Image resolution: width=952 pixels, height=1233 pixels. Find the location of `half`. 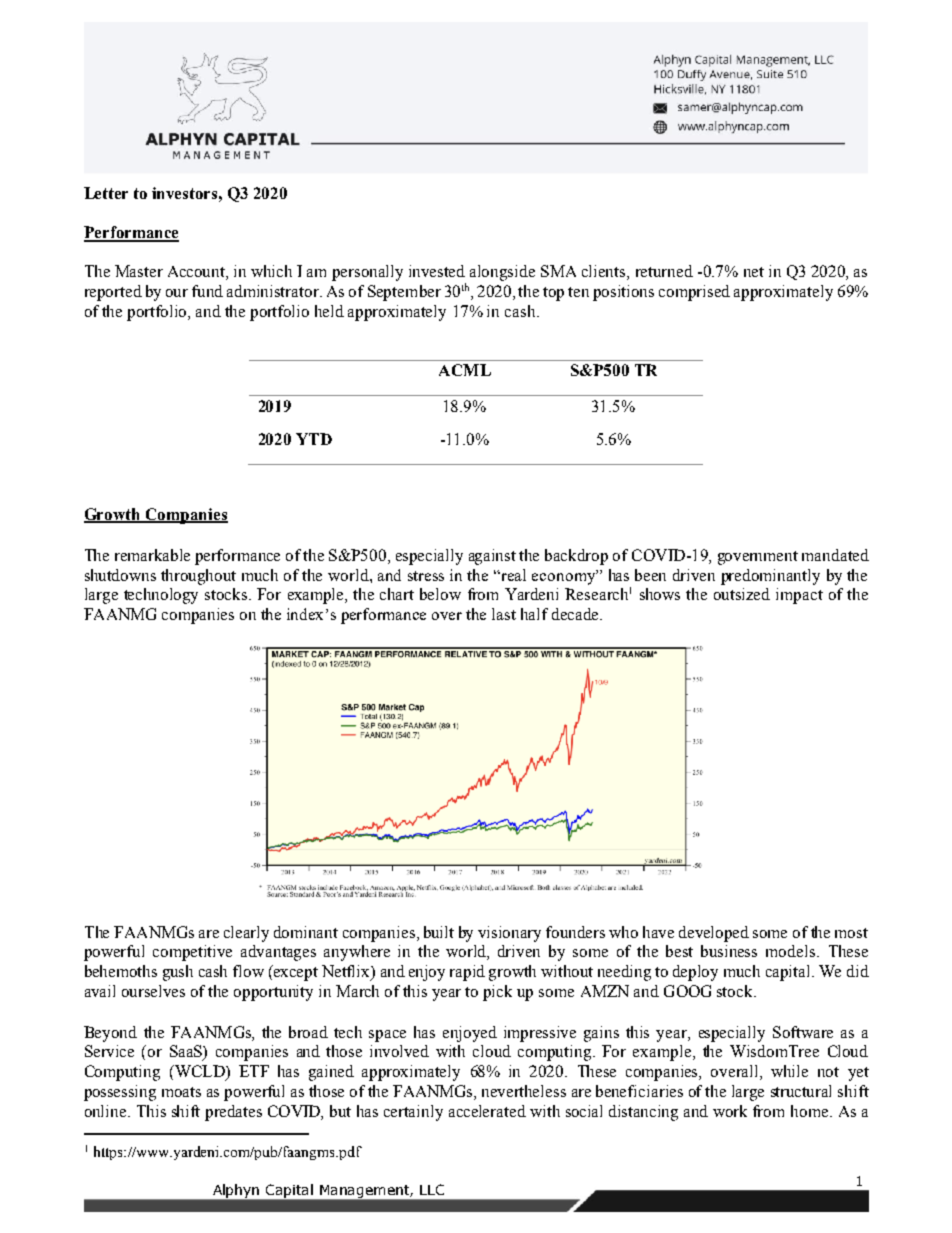

half is located at coordinates (534, 614).
